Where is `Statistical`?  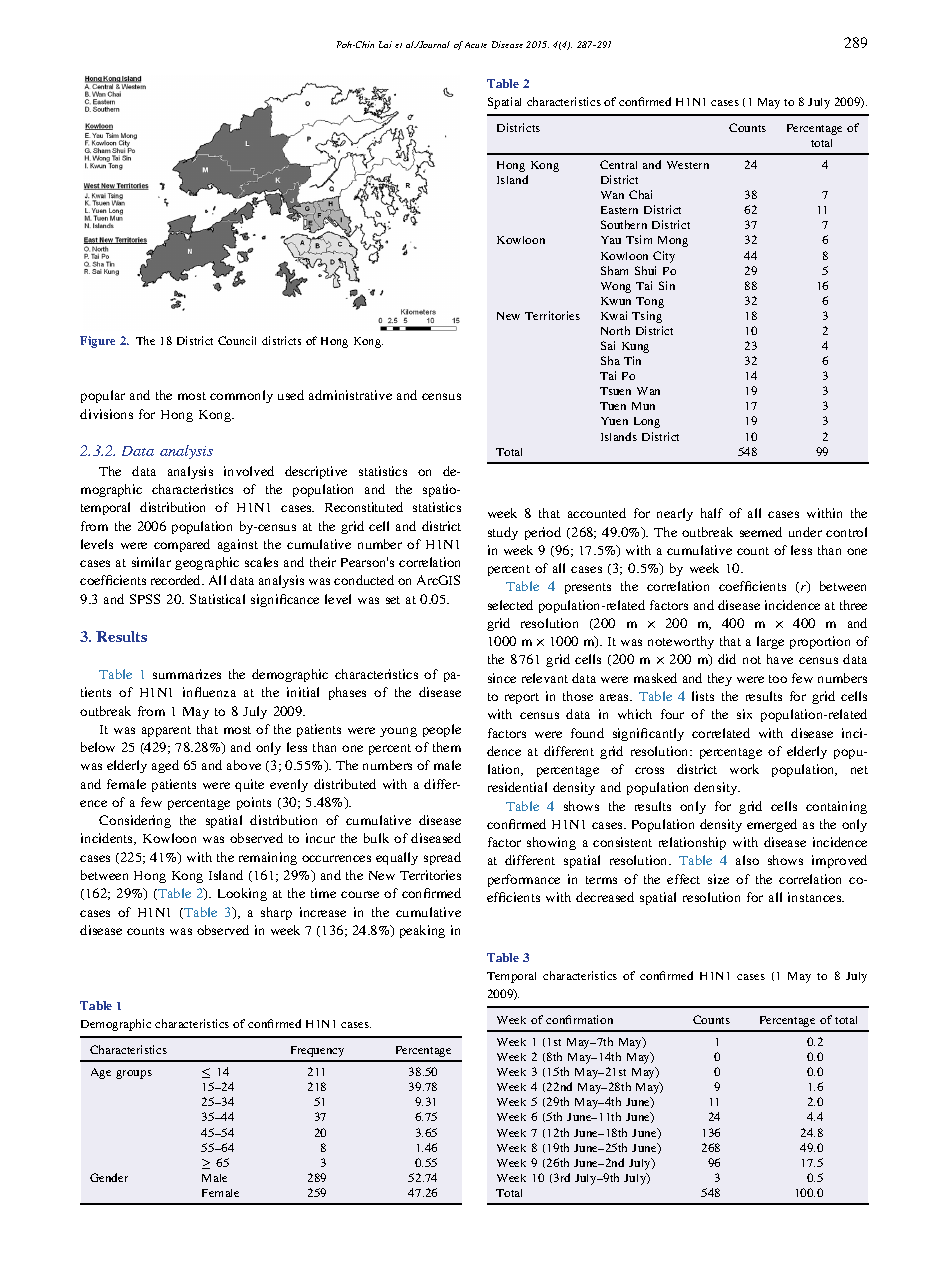
Statistical is located at coordinates (217, 599).
